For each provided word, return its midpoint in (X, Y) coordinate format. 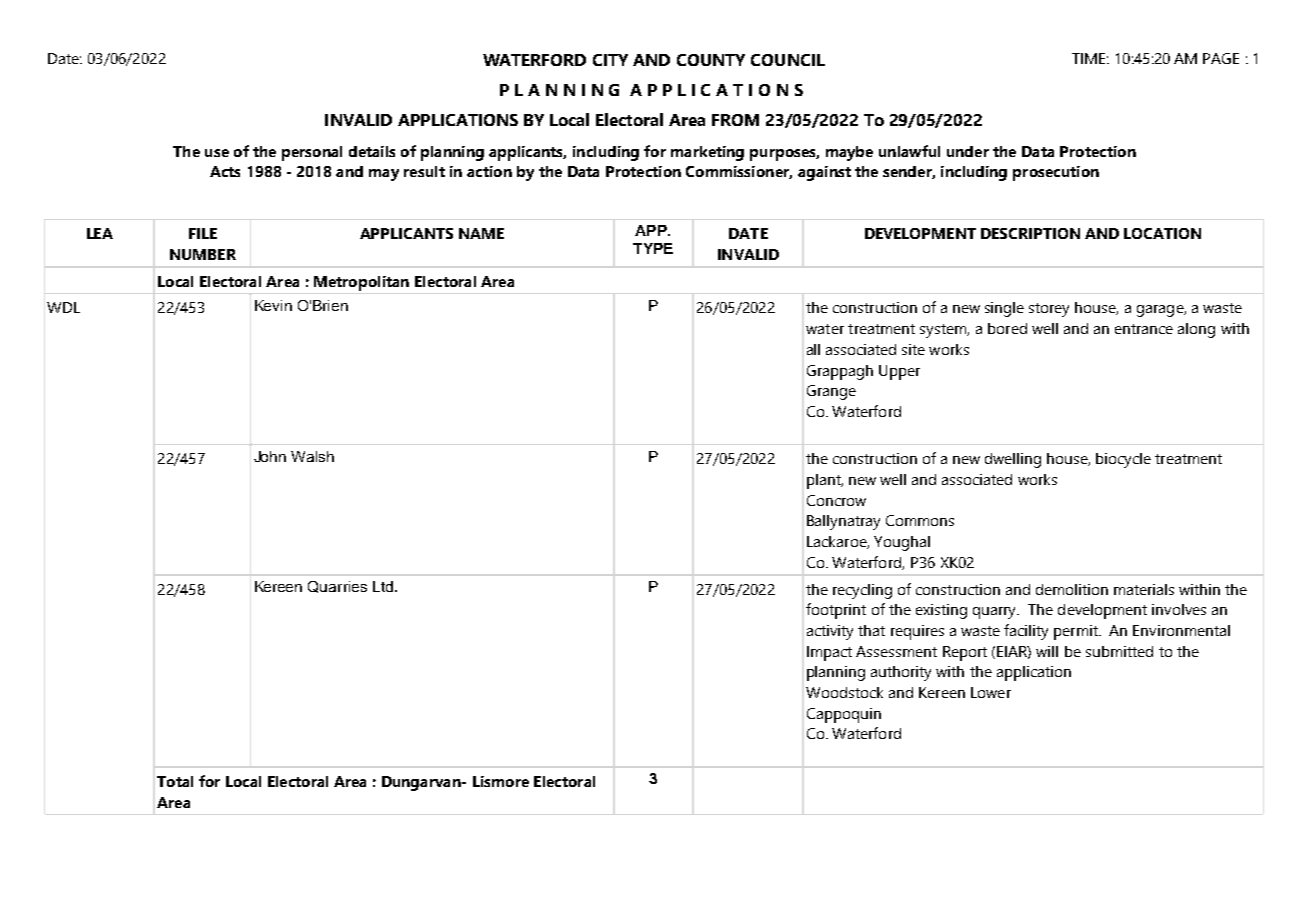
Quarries (337, 587)
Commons (920, 520)
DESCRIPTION (1030, 233)
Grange (831, 392)
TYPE (653, 248)
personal (312, 153)
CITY (610, 60)
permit (1077, 632)
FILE (203, 233)
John (270, 456)
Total (175, 781)
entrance (1144, 329)
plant (825, 481)
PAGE (1221, 58)
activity (830, 632)
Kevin (273, 305)
